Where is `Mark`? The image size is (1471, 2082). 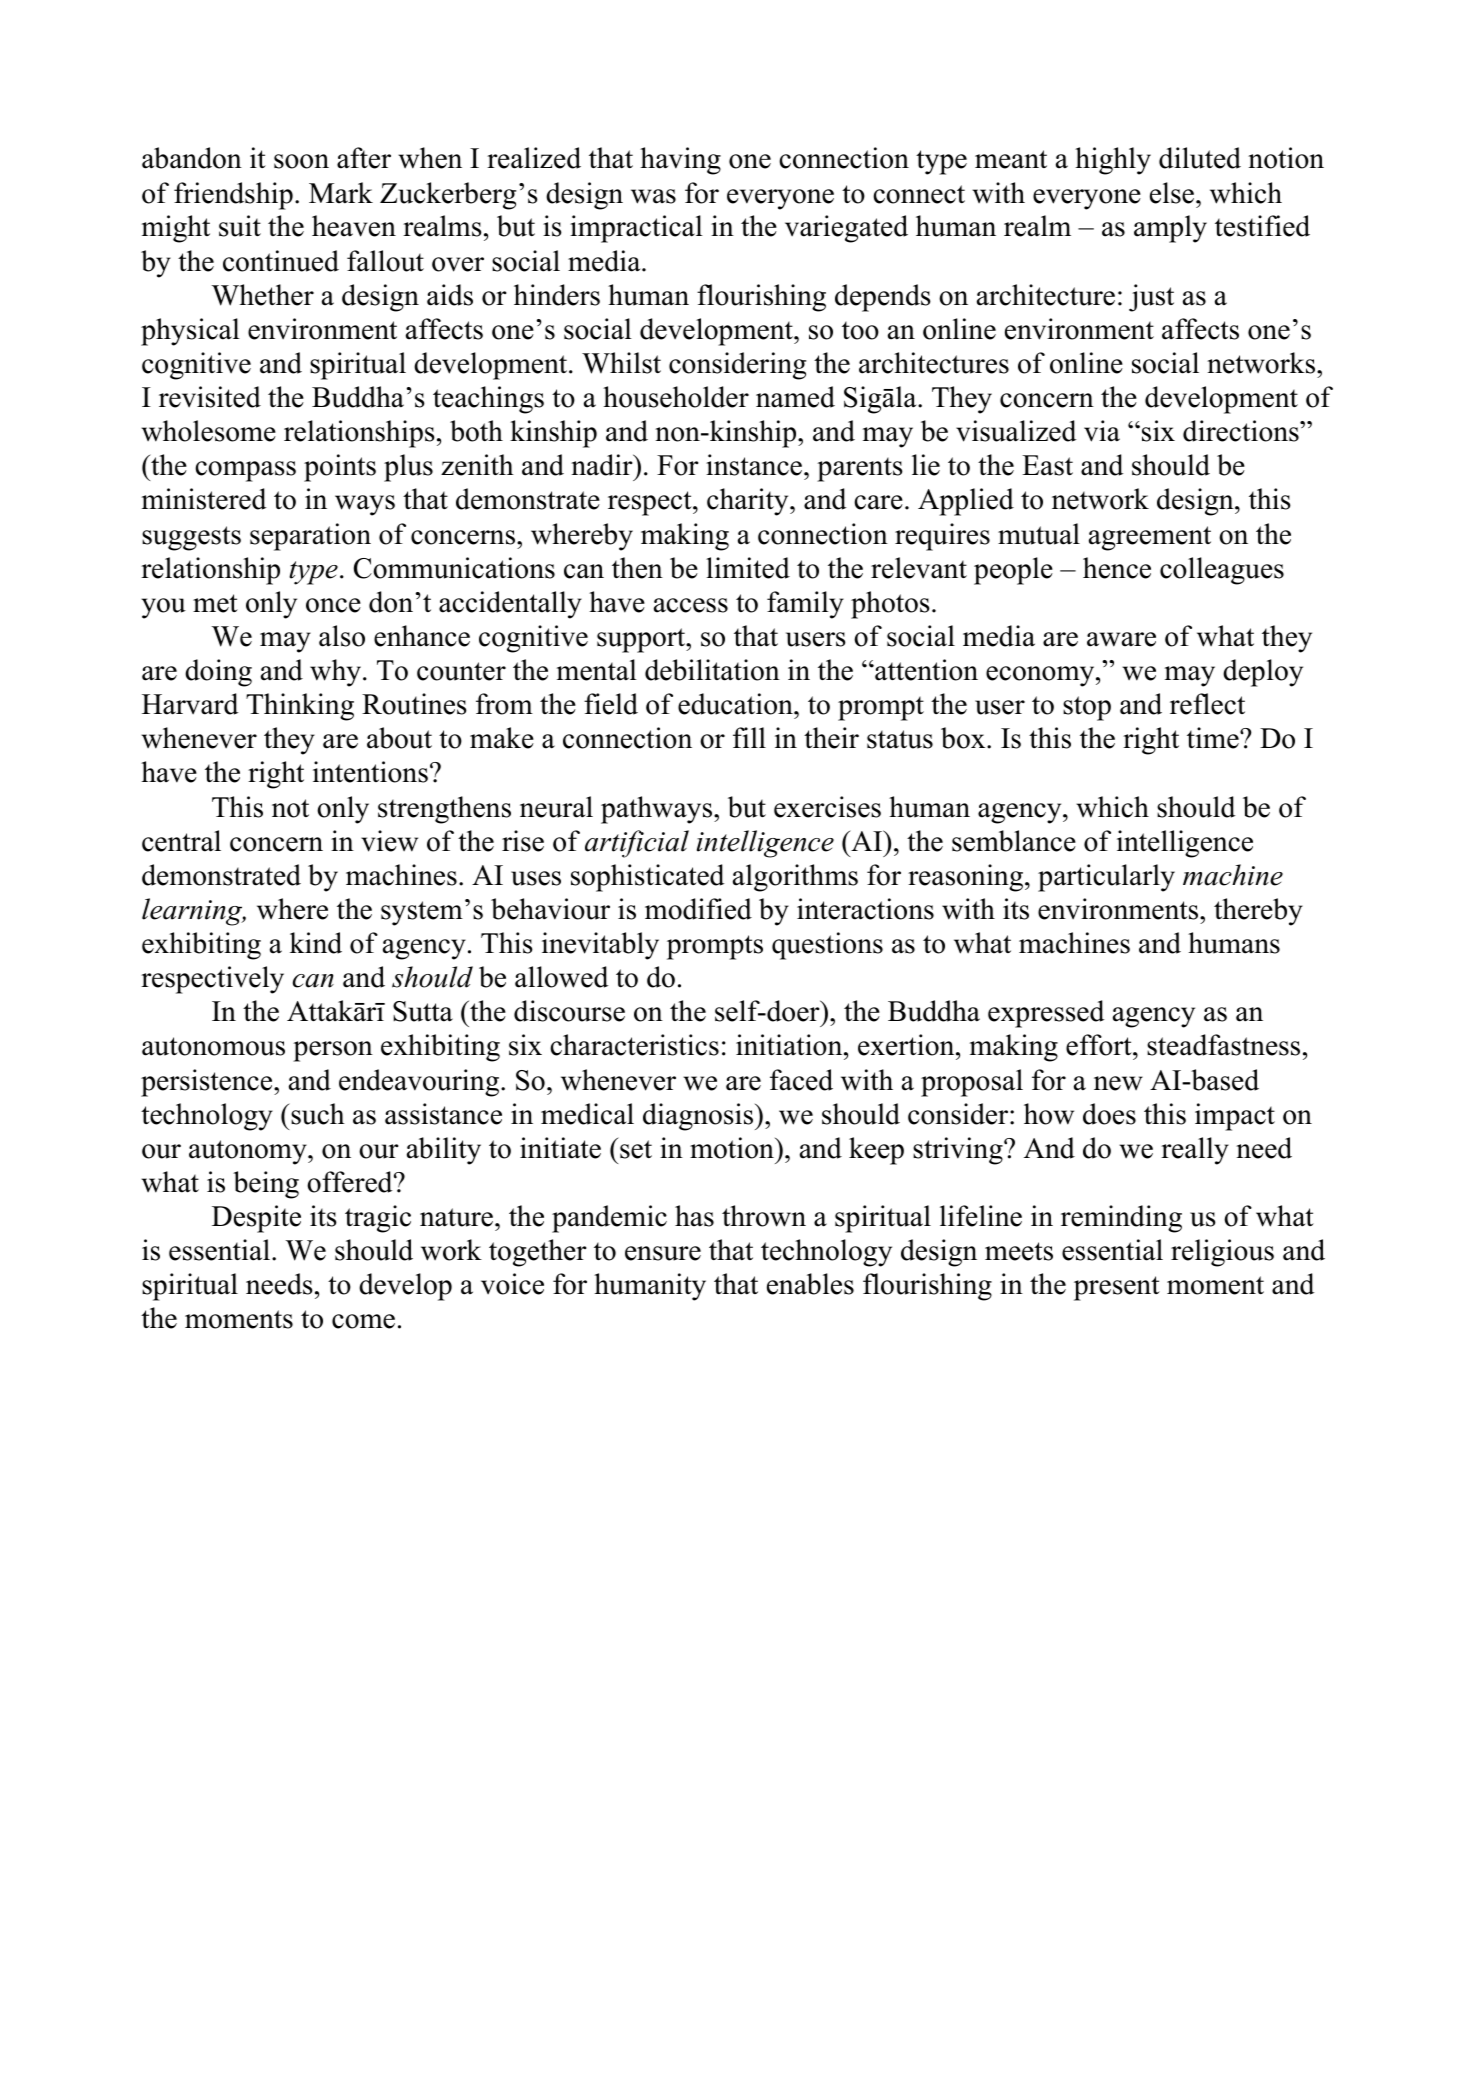 Mark is located at coordinates (341, 193).
